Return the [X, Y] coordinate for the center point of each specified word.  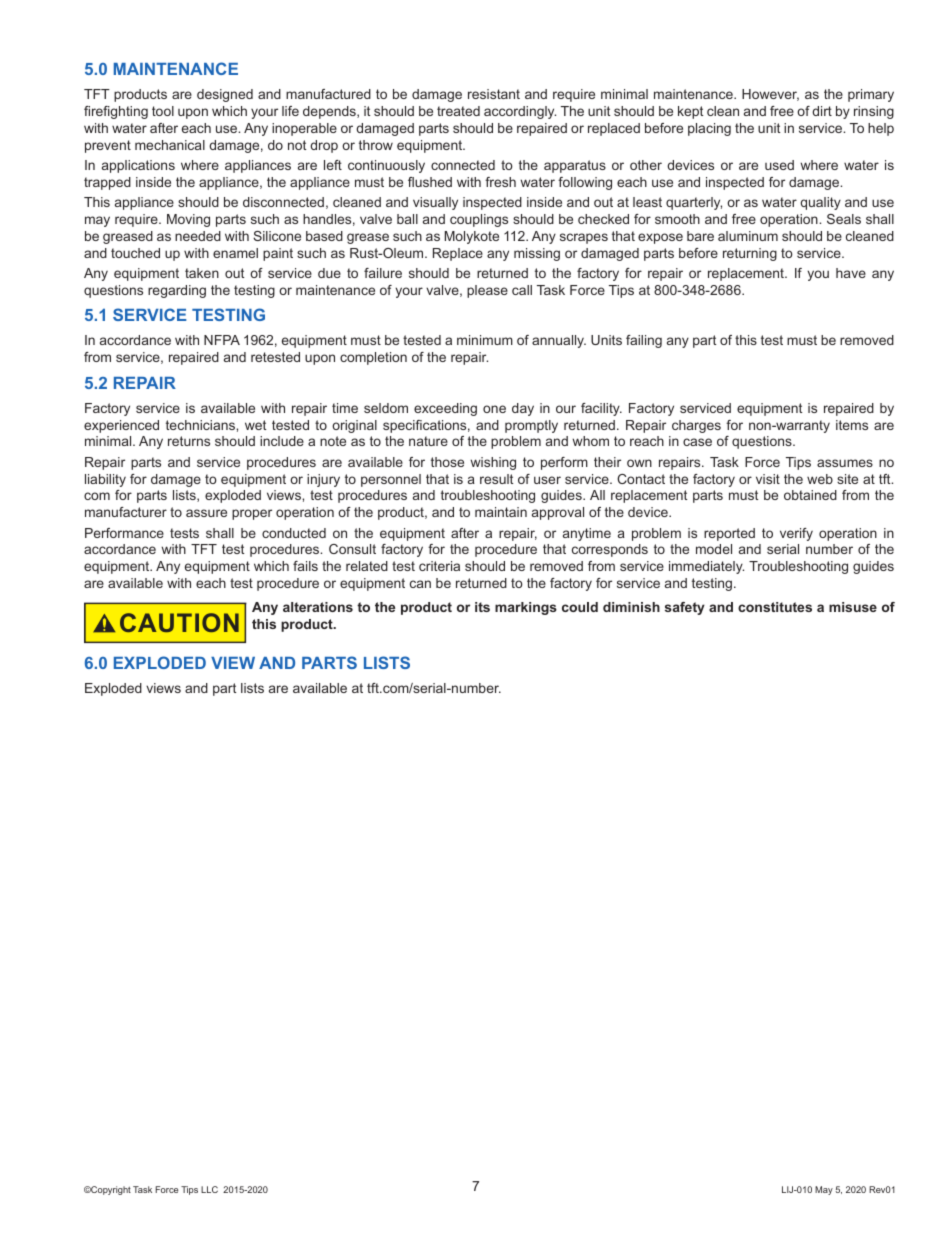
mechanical [170, 145]
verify [796, 534]
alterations [318, 607]
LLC [209, 1189]
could [580, 607]
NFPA [222, 340]
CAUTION [179, 622]
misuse [853, 607]
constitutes [775, 607]
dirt [822, 111]
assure [206, 513]
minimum [485, 340]
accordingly [520, 112]
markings [526, 608]
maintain [501, 512]
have [851, 273]
